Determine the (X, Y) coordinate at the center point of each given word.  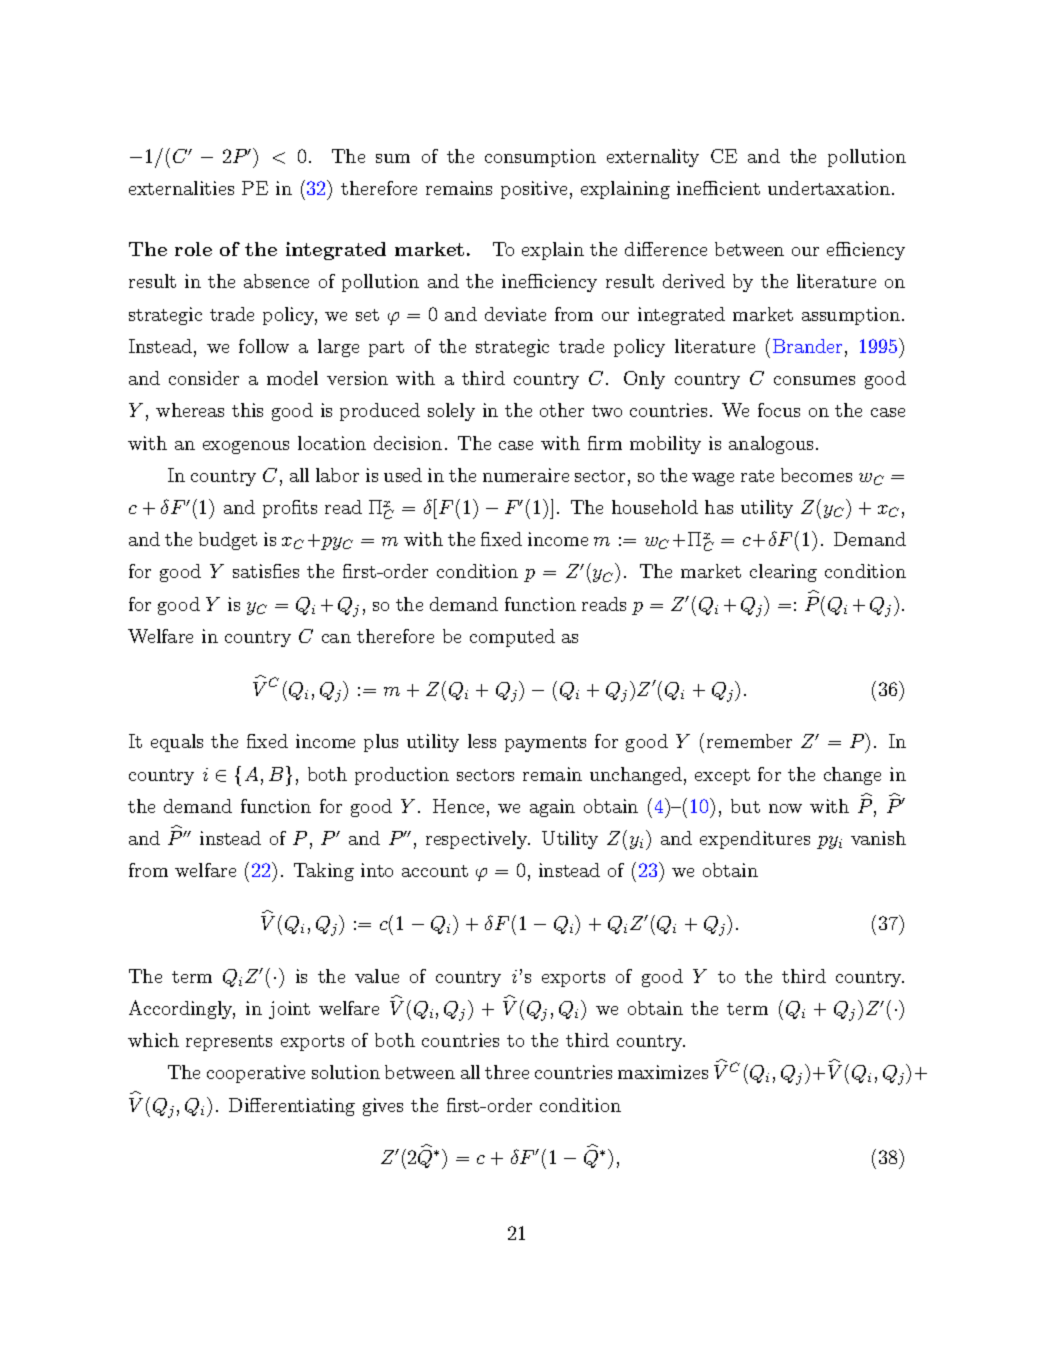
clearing (783, 573)
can (336, 638)
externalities (181, 188)
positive (534, 190)
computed (512, 638)
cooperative (256, 1074)
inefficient (718, 188)
